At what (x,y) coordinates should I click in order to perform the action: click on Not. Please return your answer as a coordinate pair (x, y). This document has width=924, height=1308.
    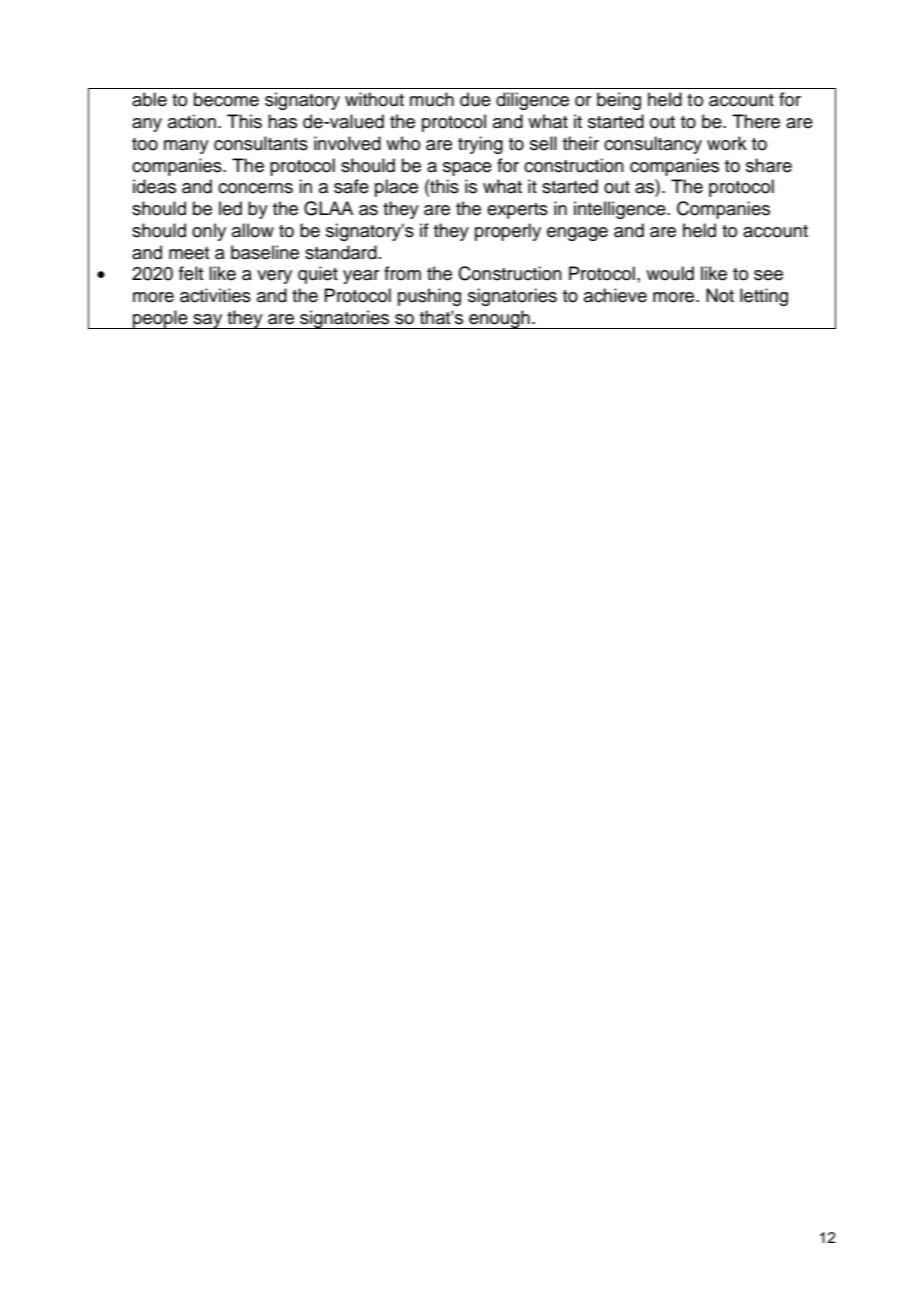
    Looking at the image, I should click on (720, 295).
